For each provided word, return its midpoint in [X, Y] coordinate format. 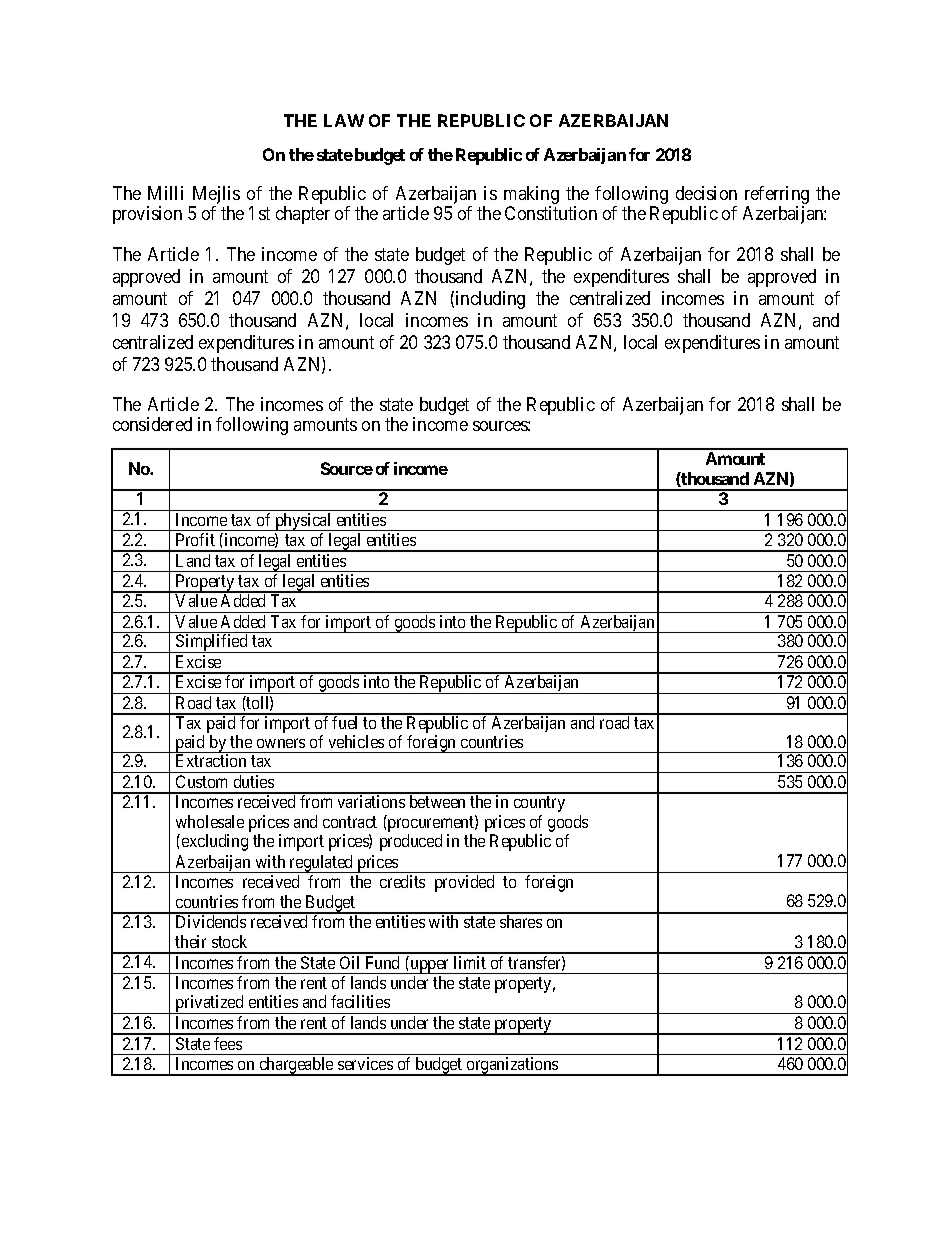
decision [706, 193]
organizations [512, 1066]
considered [152, 424]
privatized [209, 1004]
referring [777, 196]
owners [281, 743]
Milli [165, 193]
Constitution [551, 213]
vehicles [356, 741]
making [531, 196]
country [539, 804]
